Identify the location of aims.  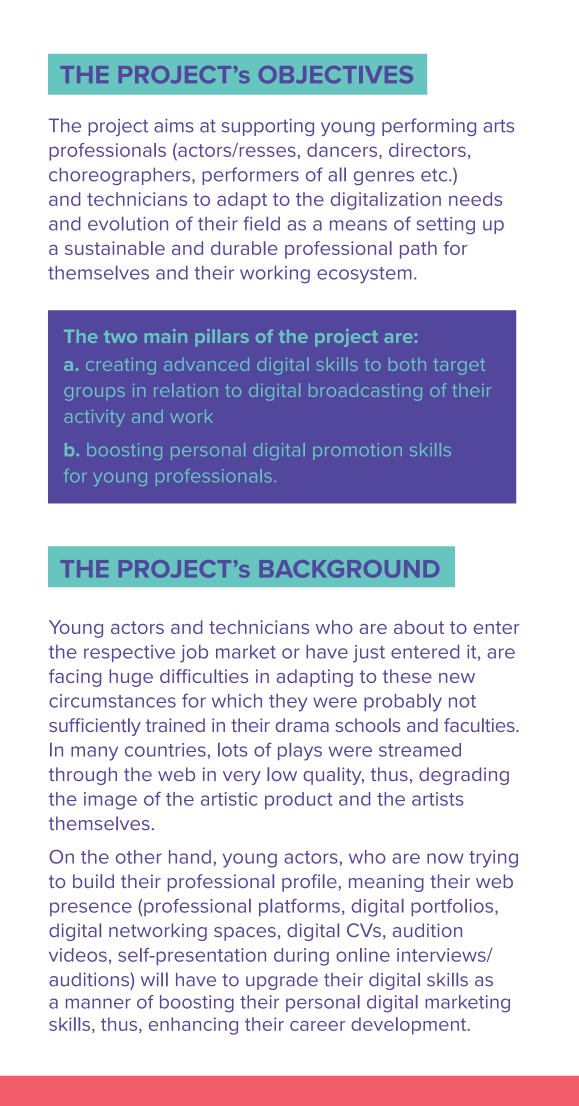
(174, 125).
